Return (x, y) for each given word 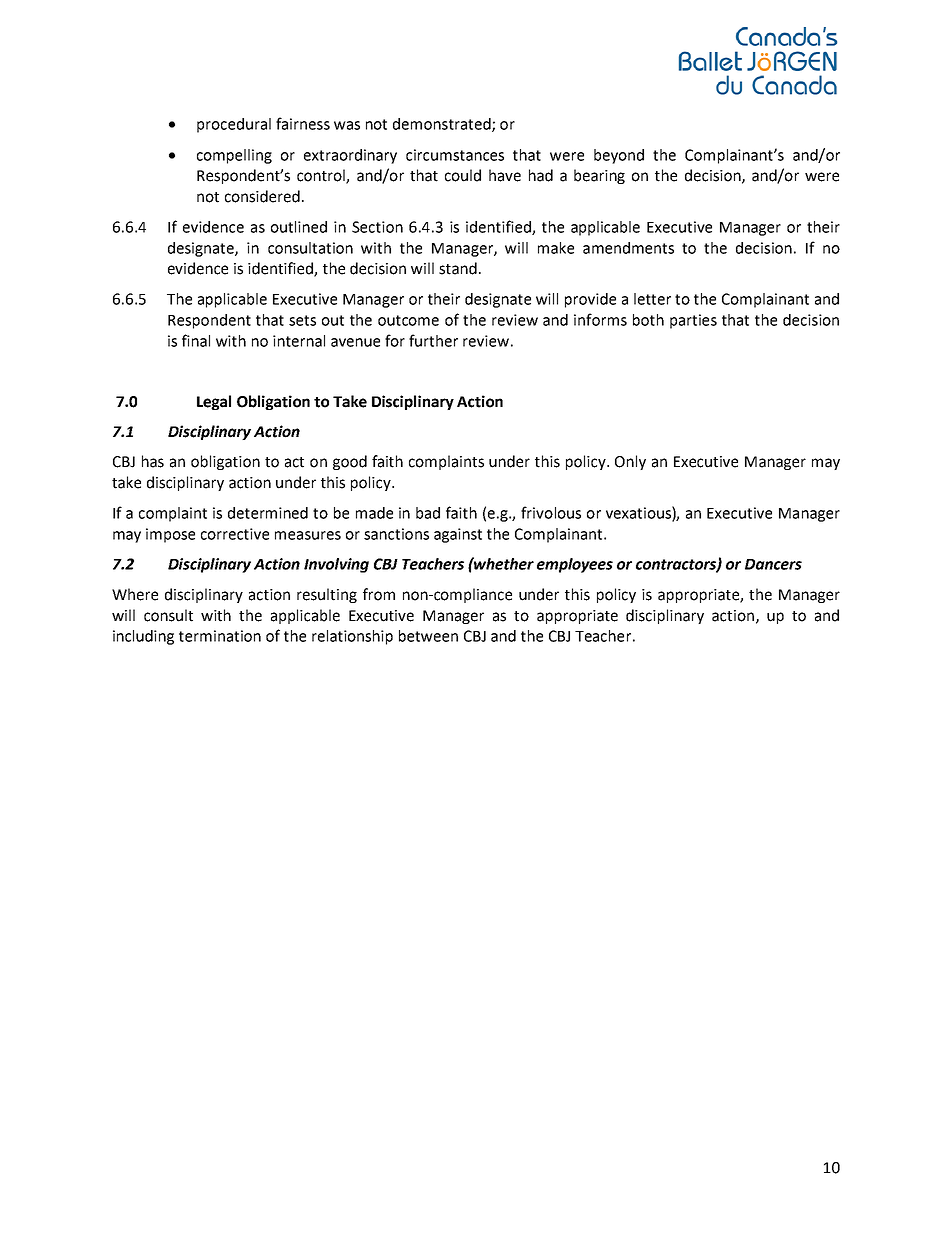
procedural (234, 125)
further (433, 340)
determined (268, 513)
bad (428, 513)
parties (693, 321)
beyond (619, 156)
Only (630, 462)
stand (458, 268)
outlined (299, 227)
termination (220, 636)
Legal (214, 402)
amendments (628, 248)
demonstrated (443, 125)
